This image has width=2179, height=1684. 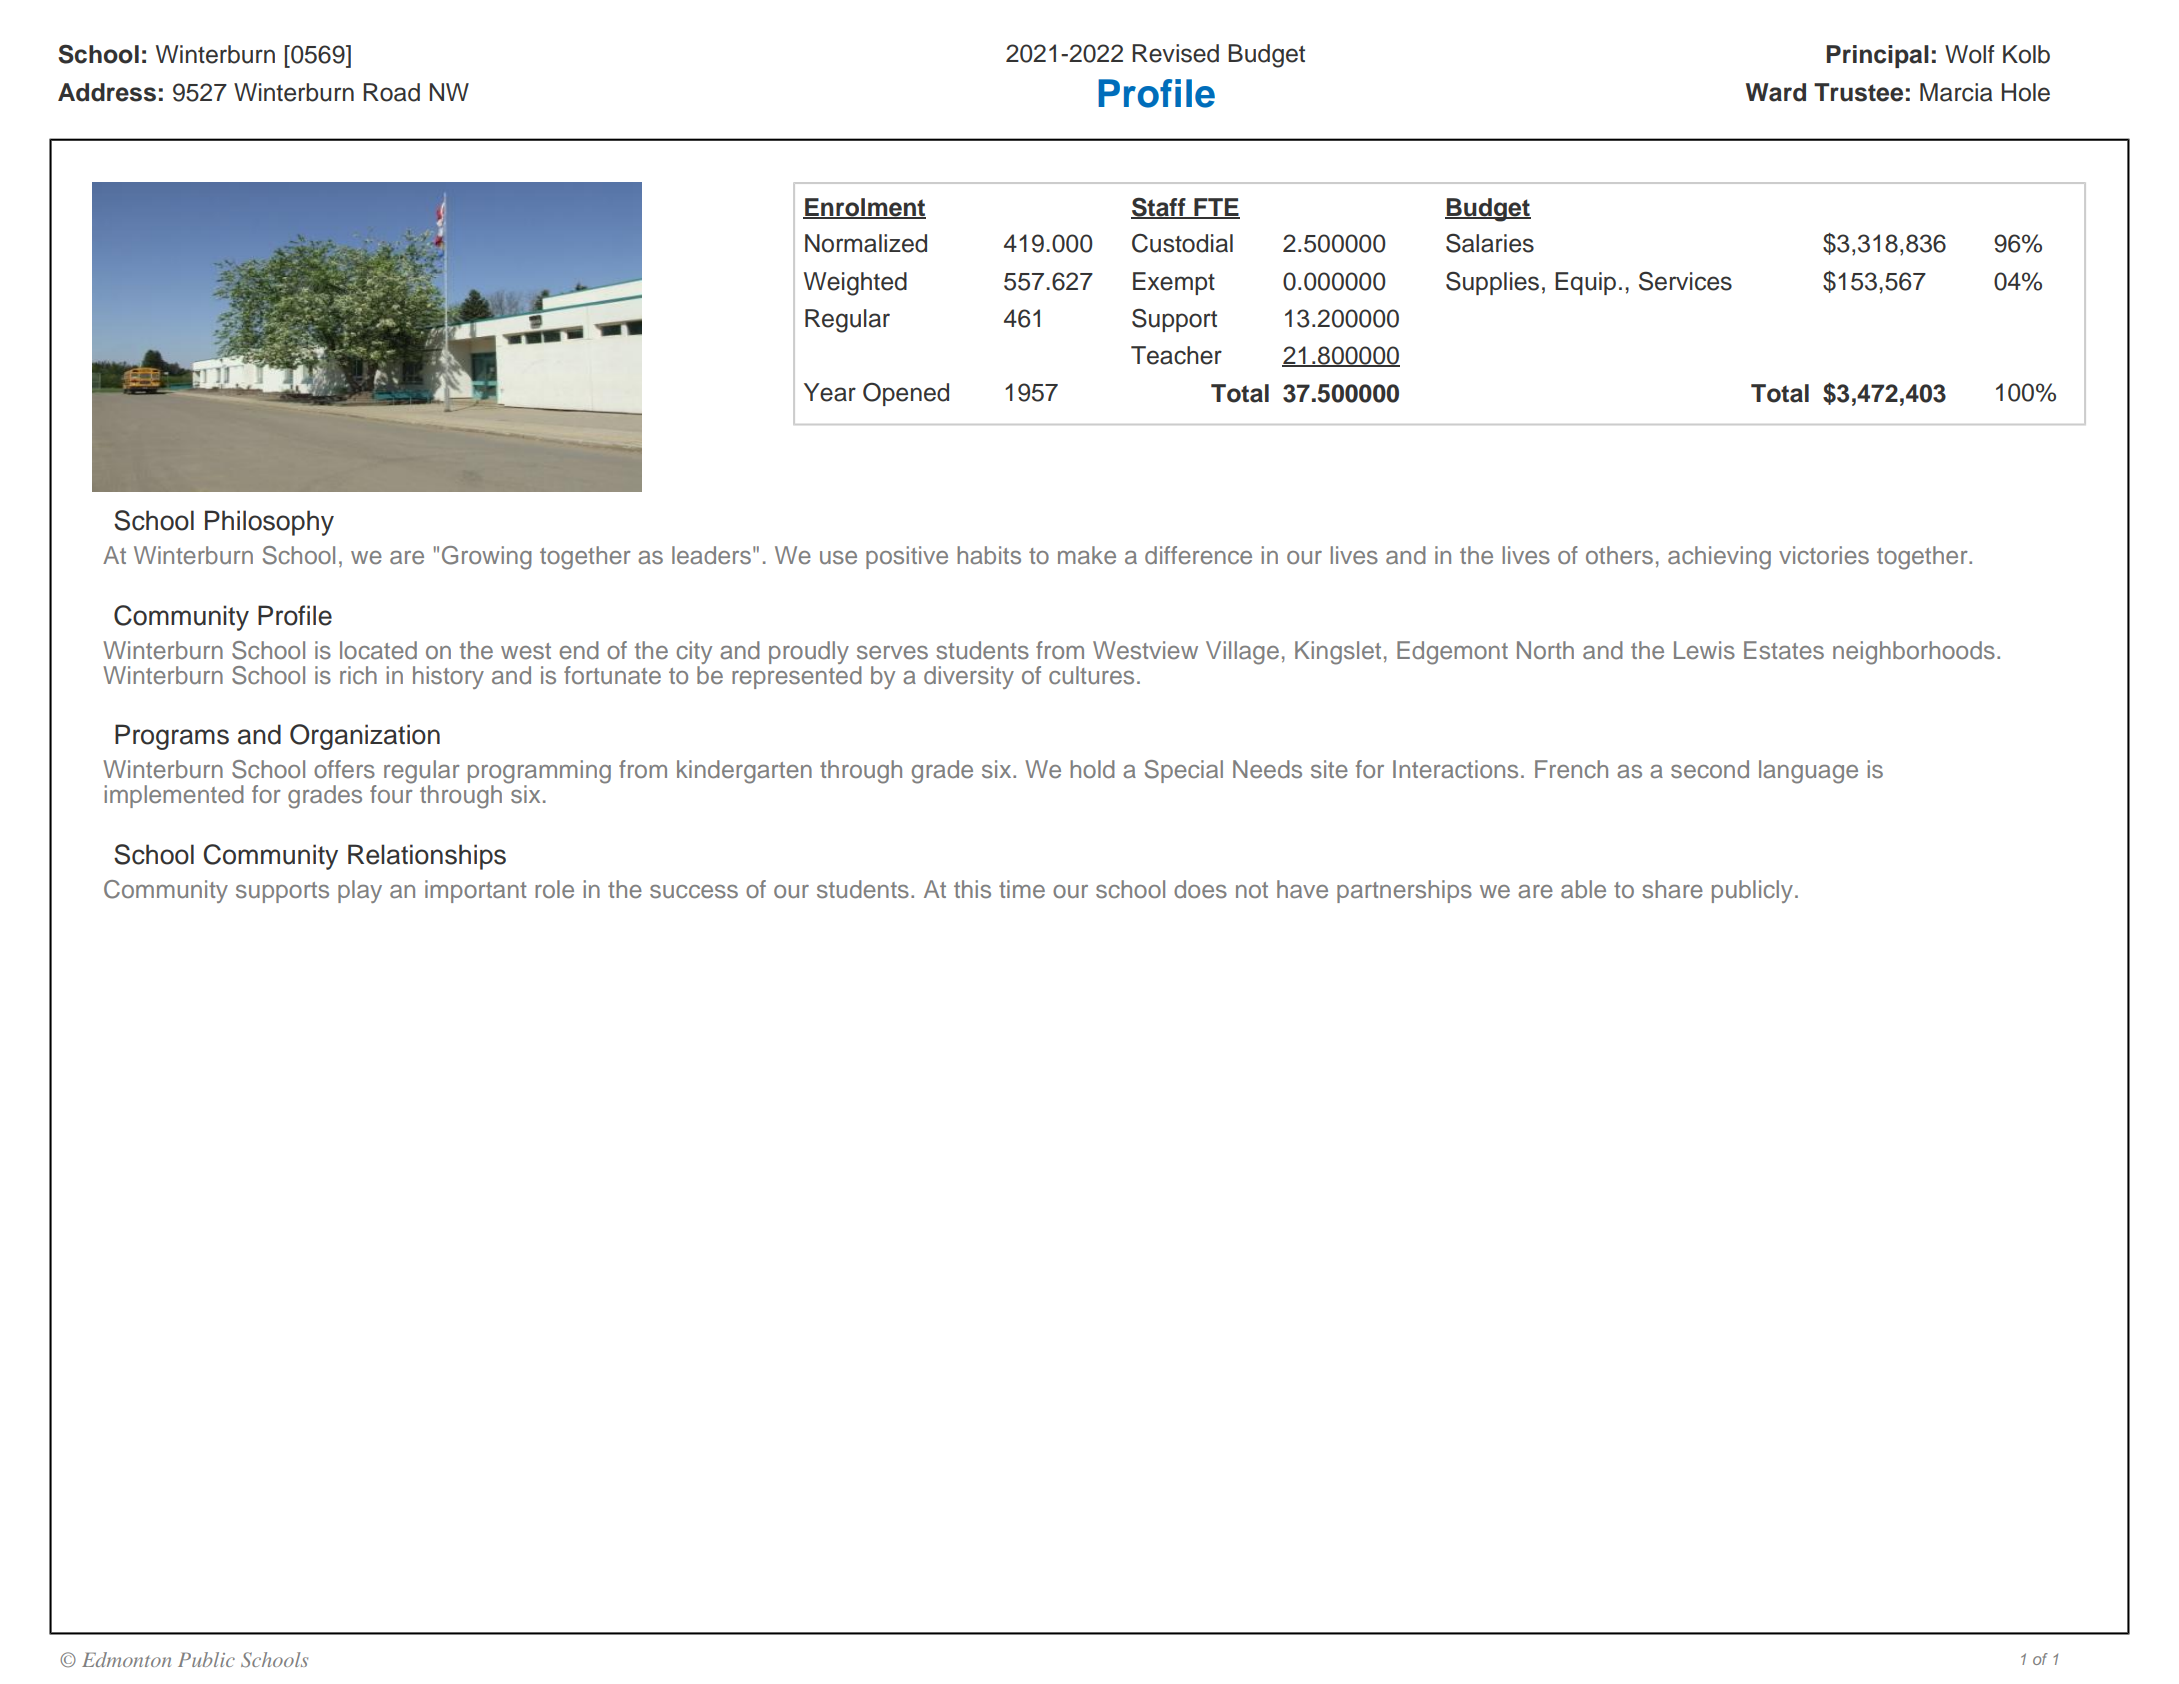 What do you see at coordinates (1583, 889) in the image?
I see `able` at bounding box center [1583, 889].
